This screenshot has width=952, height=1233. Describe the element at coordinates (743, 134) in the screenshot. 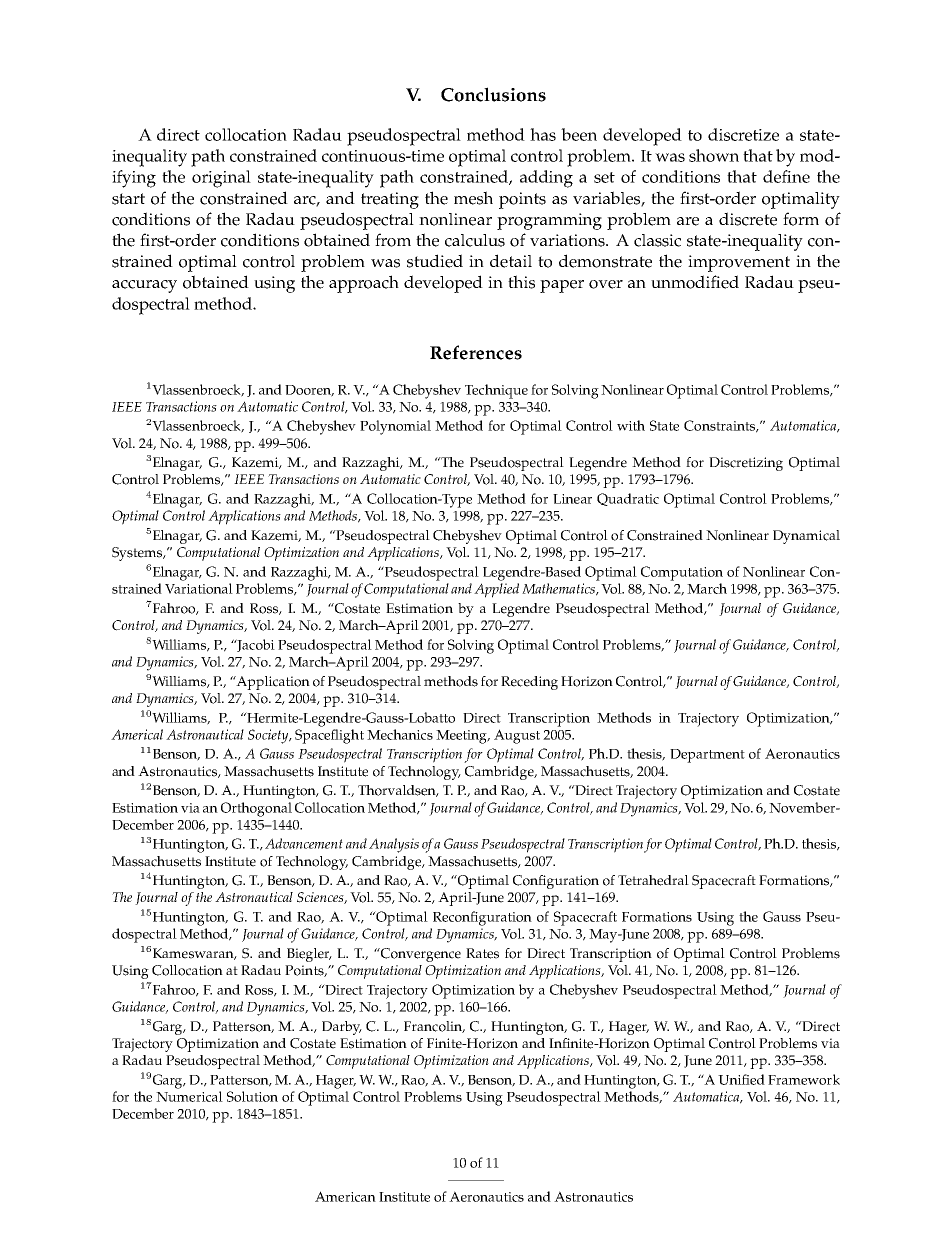

I see `discretize` at that location.
